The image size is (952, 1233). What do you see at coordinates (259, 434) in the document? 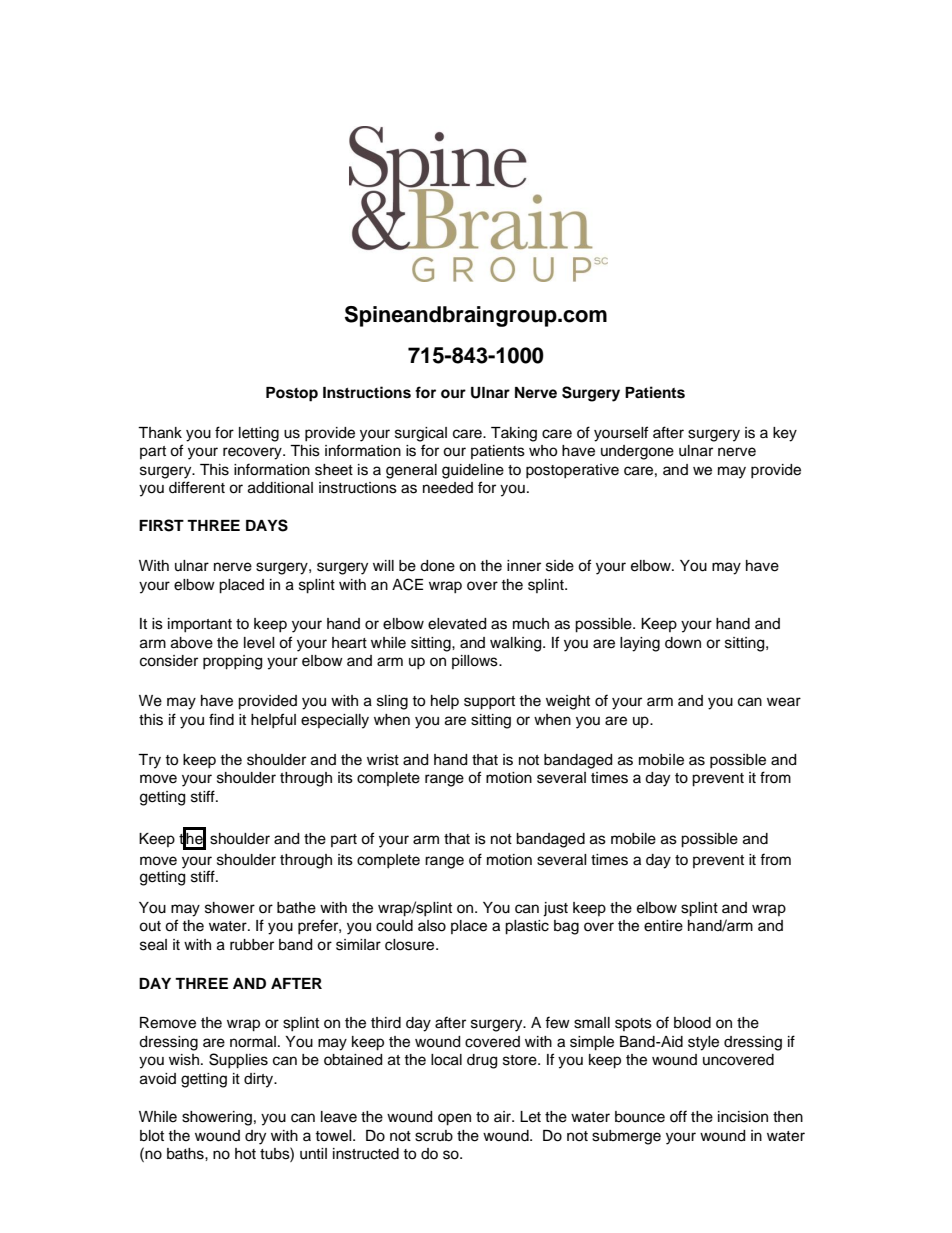
I see `letting` at bounding box center [259, 434].
